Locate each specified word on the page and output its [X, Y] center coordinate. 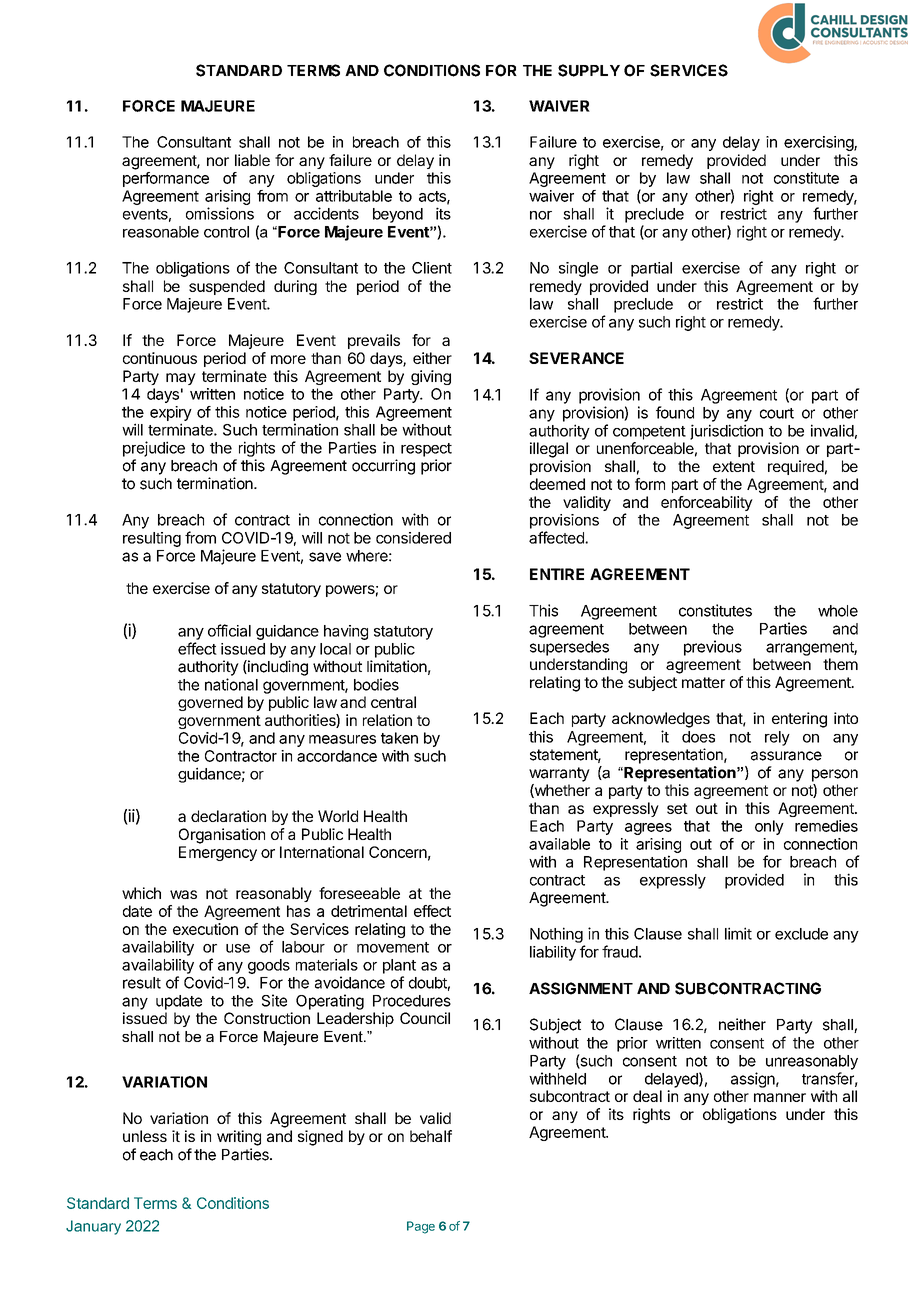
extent [734, 466]
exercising [819, 143]
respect [426, 450]
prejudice [154, 449]
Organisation [222, 836]
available [559, 844]
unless [145, 1136]
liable [252, 160]
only [769, 827]
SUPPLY [589, 70]
